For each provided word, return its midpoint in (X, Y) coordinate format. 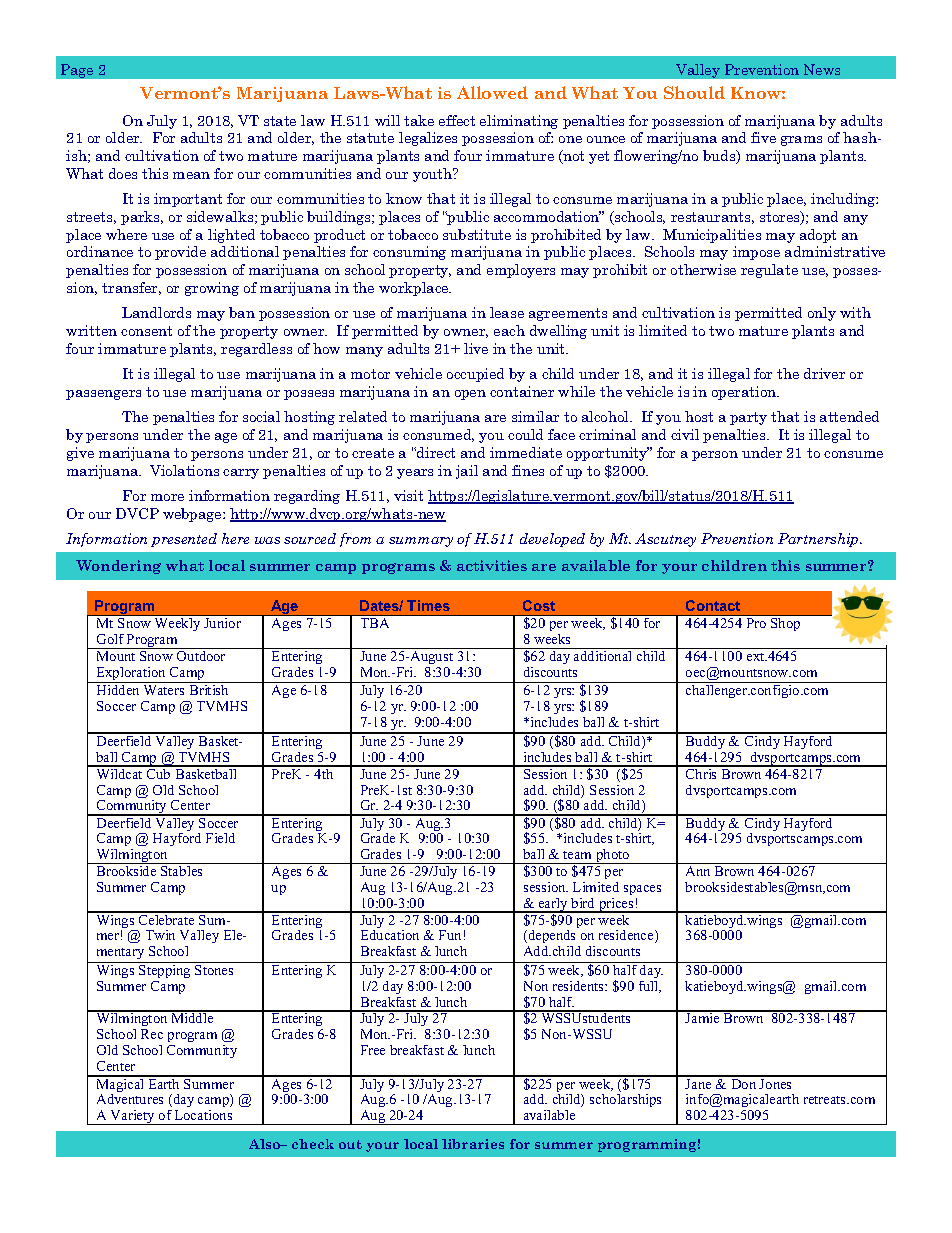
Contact (713, 605)
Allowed (492, 92)
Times (428, 605)
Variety (133, 1117)
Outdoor (201, 656)
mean (191, 175)
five (763, 137)
